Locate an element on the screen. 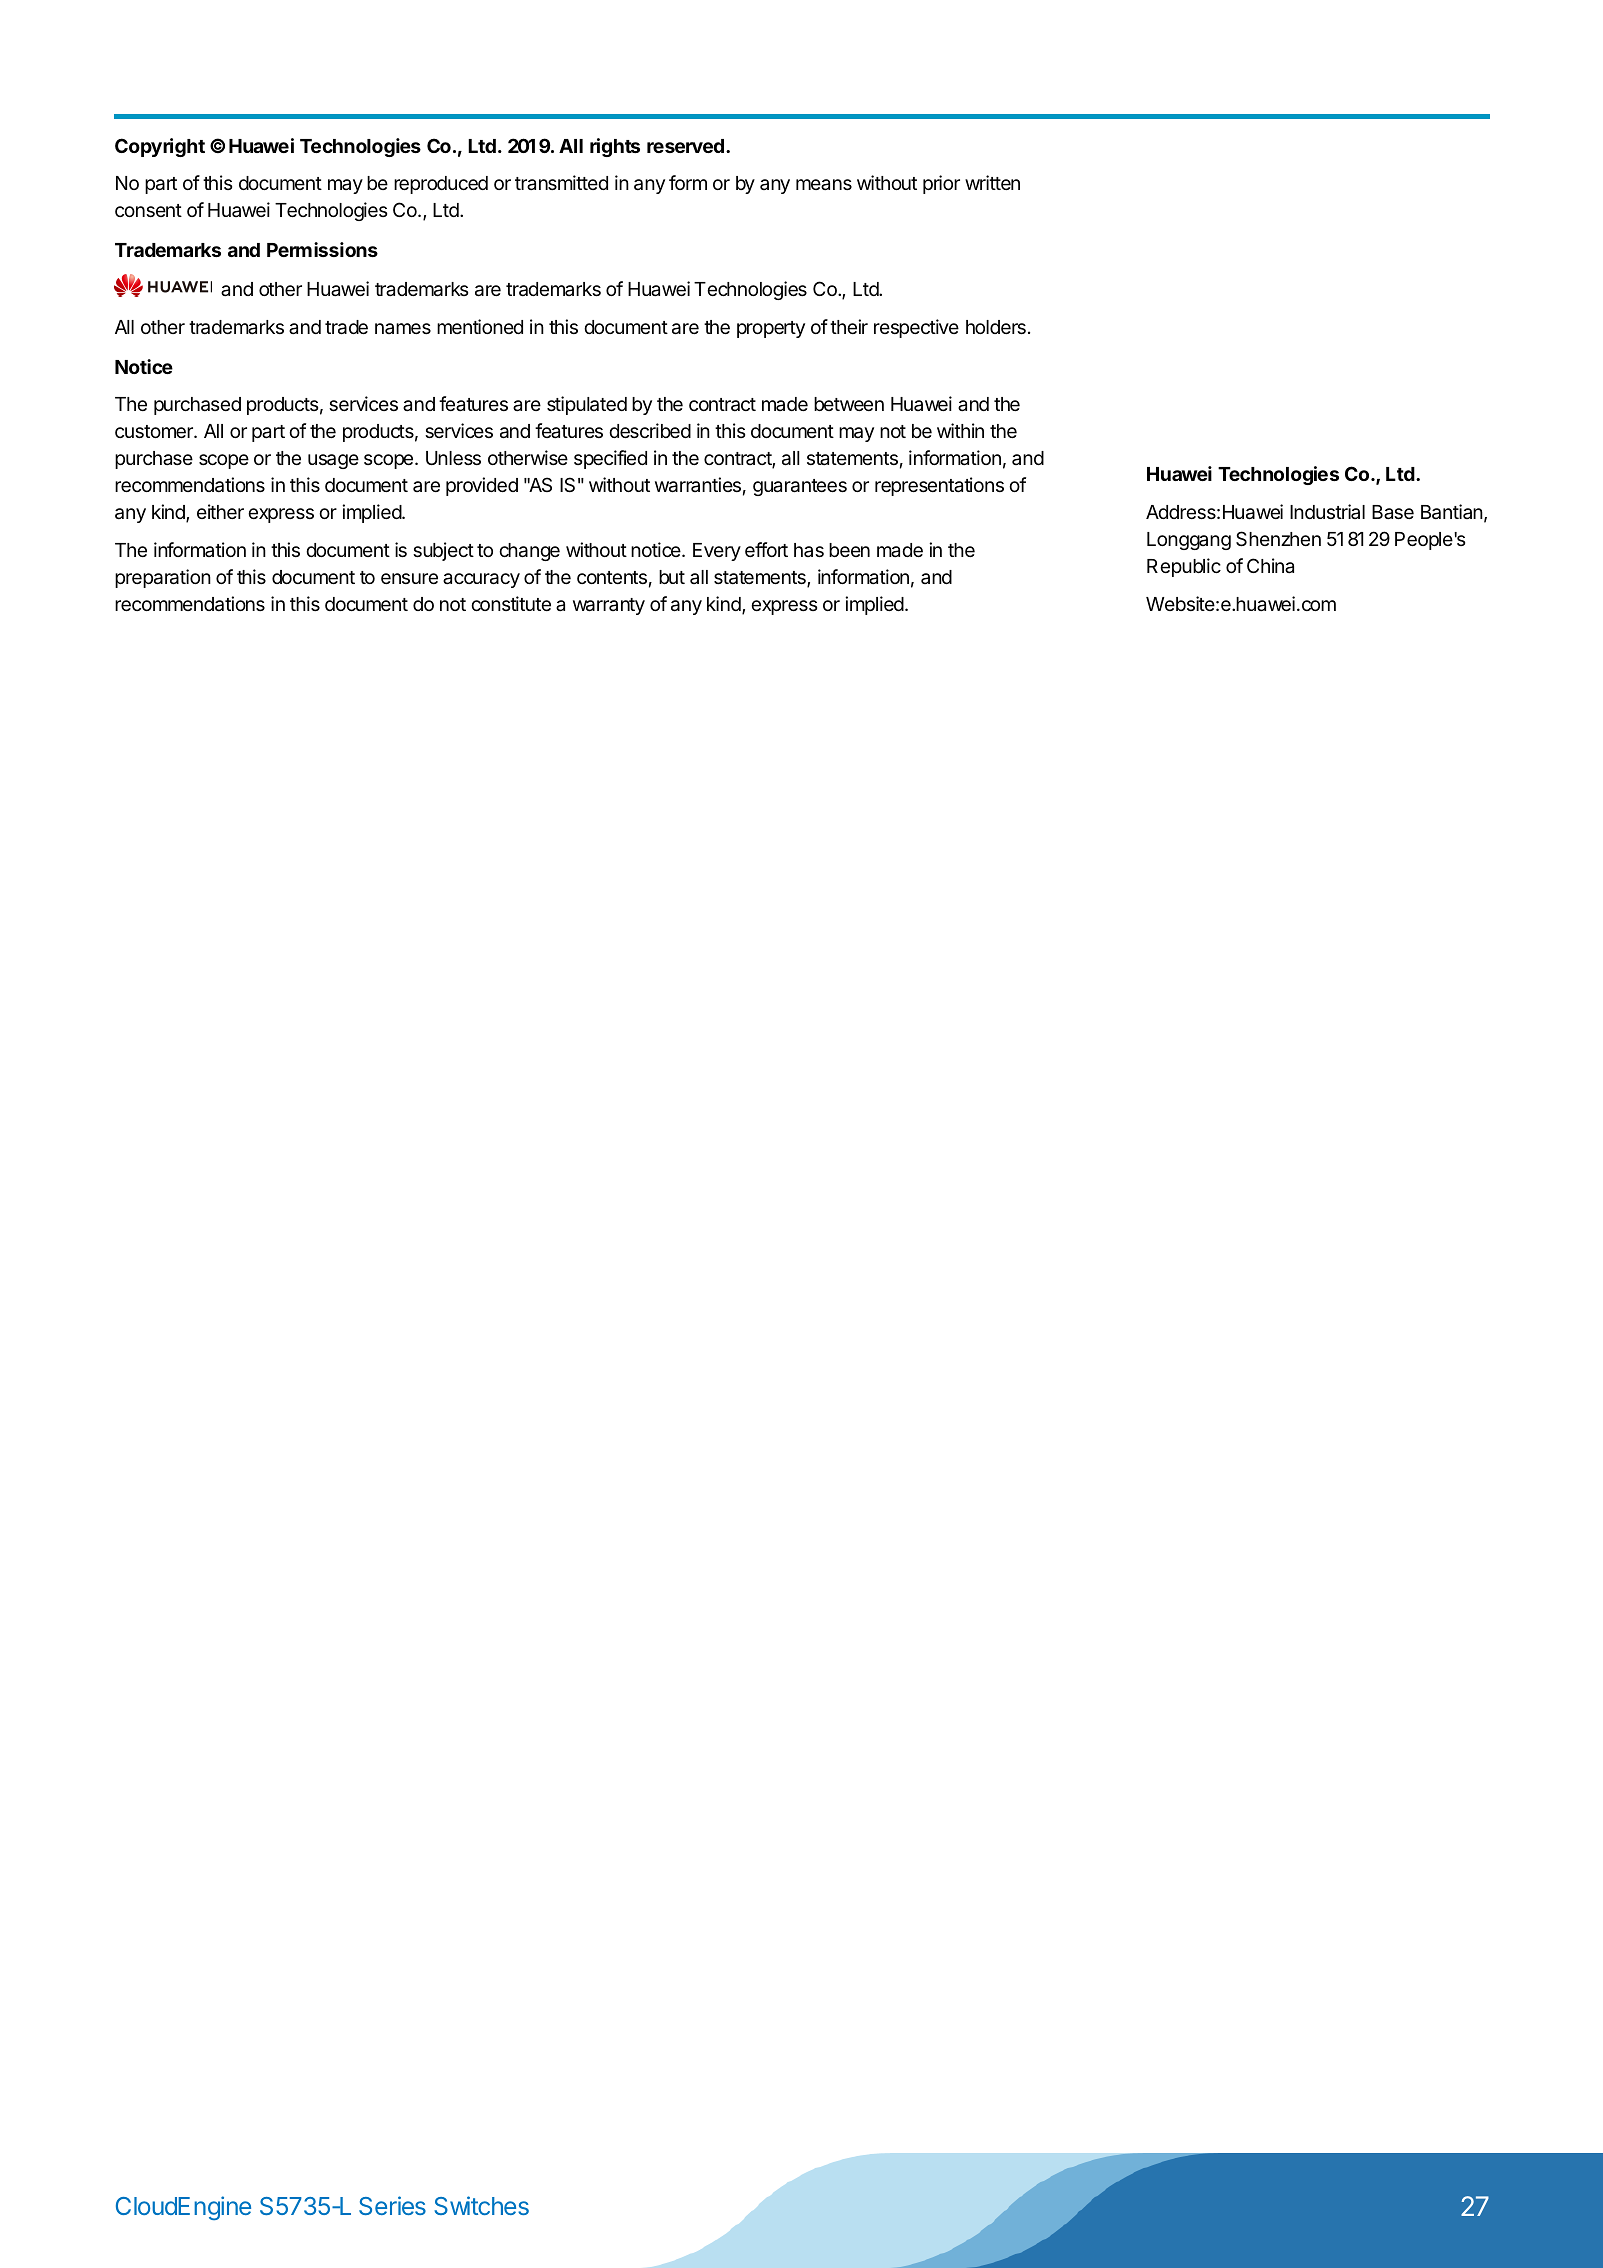 The width and height of the screenshot is (1603, 2268). ensure is located at coordinates (409, 578).
